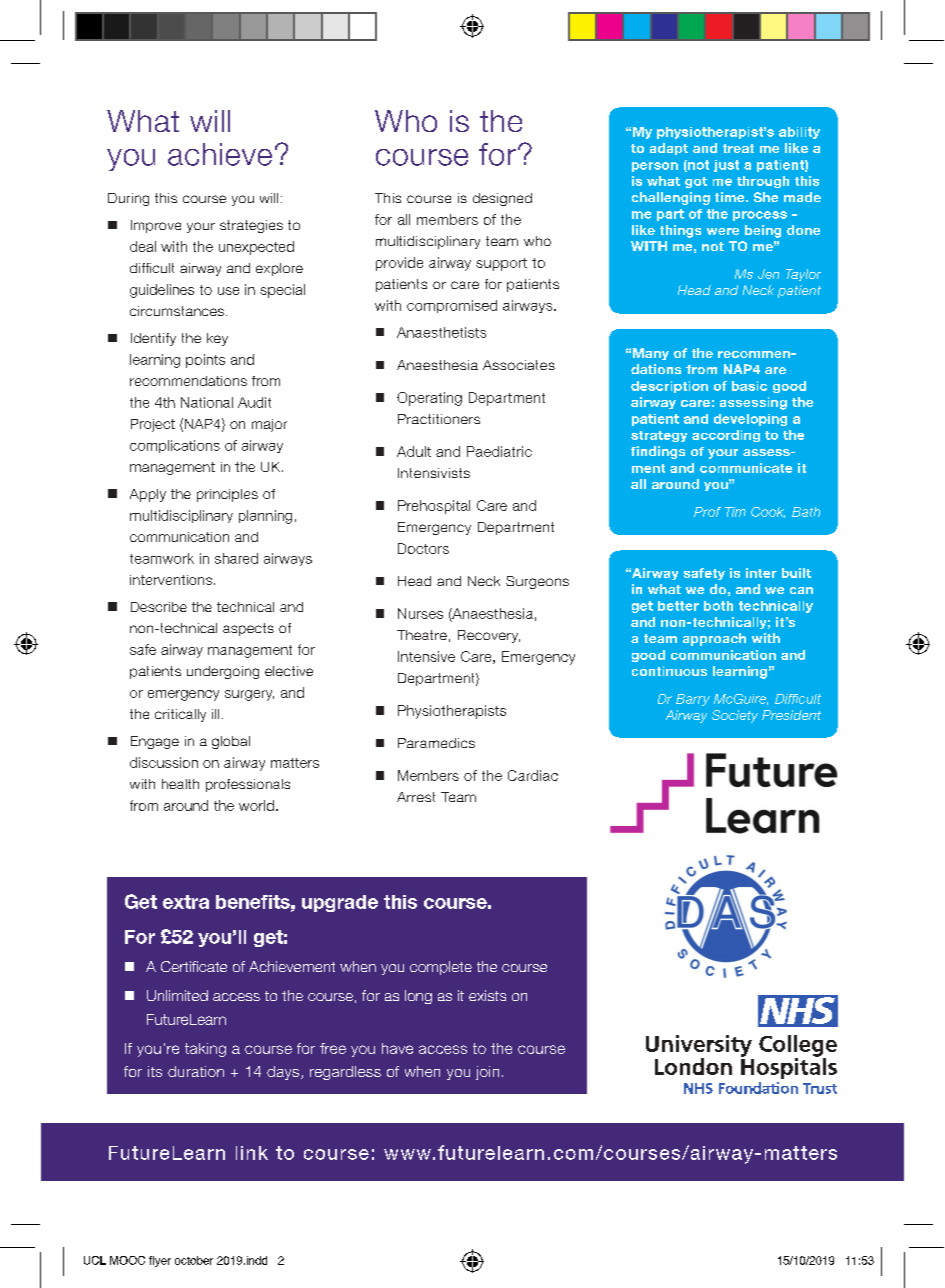 The image size is (945, 1288). I want to click on have, so click(397, 1048).
